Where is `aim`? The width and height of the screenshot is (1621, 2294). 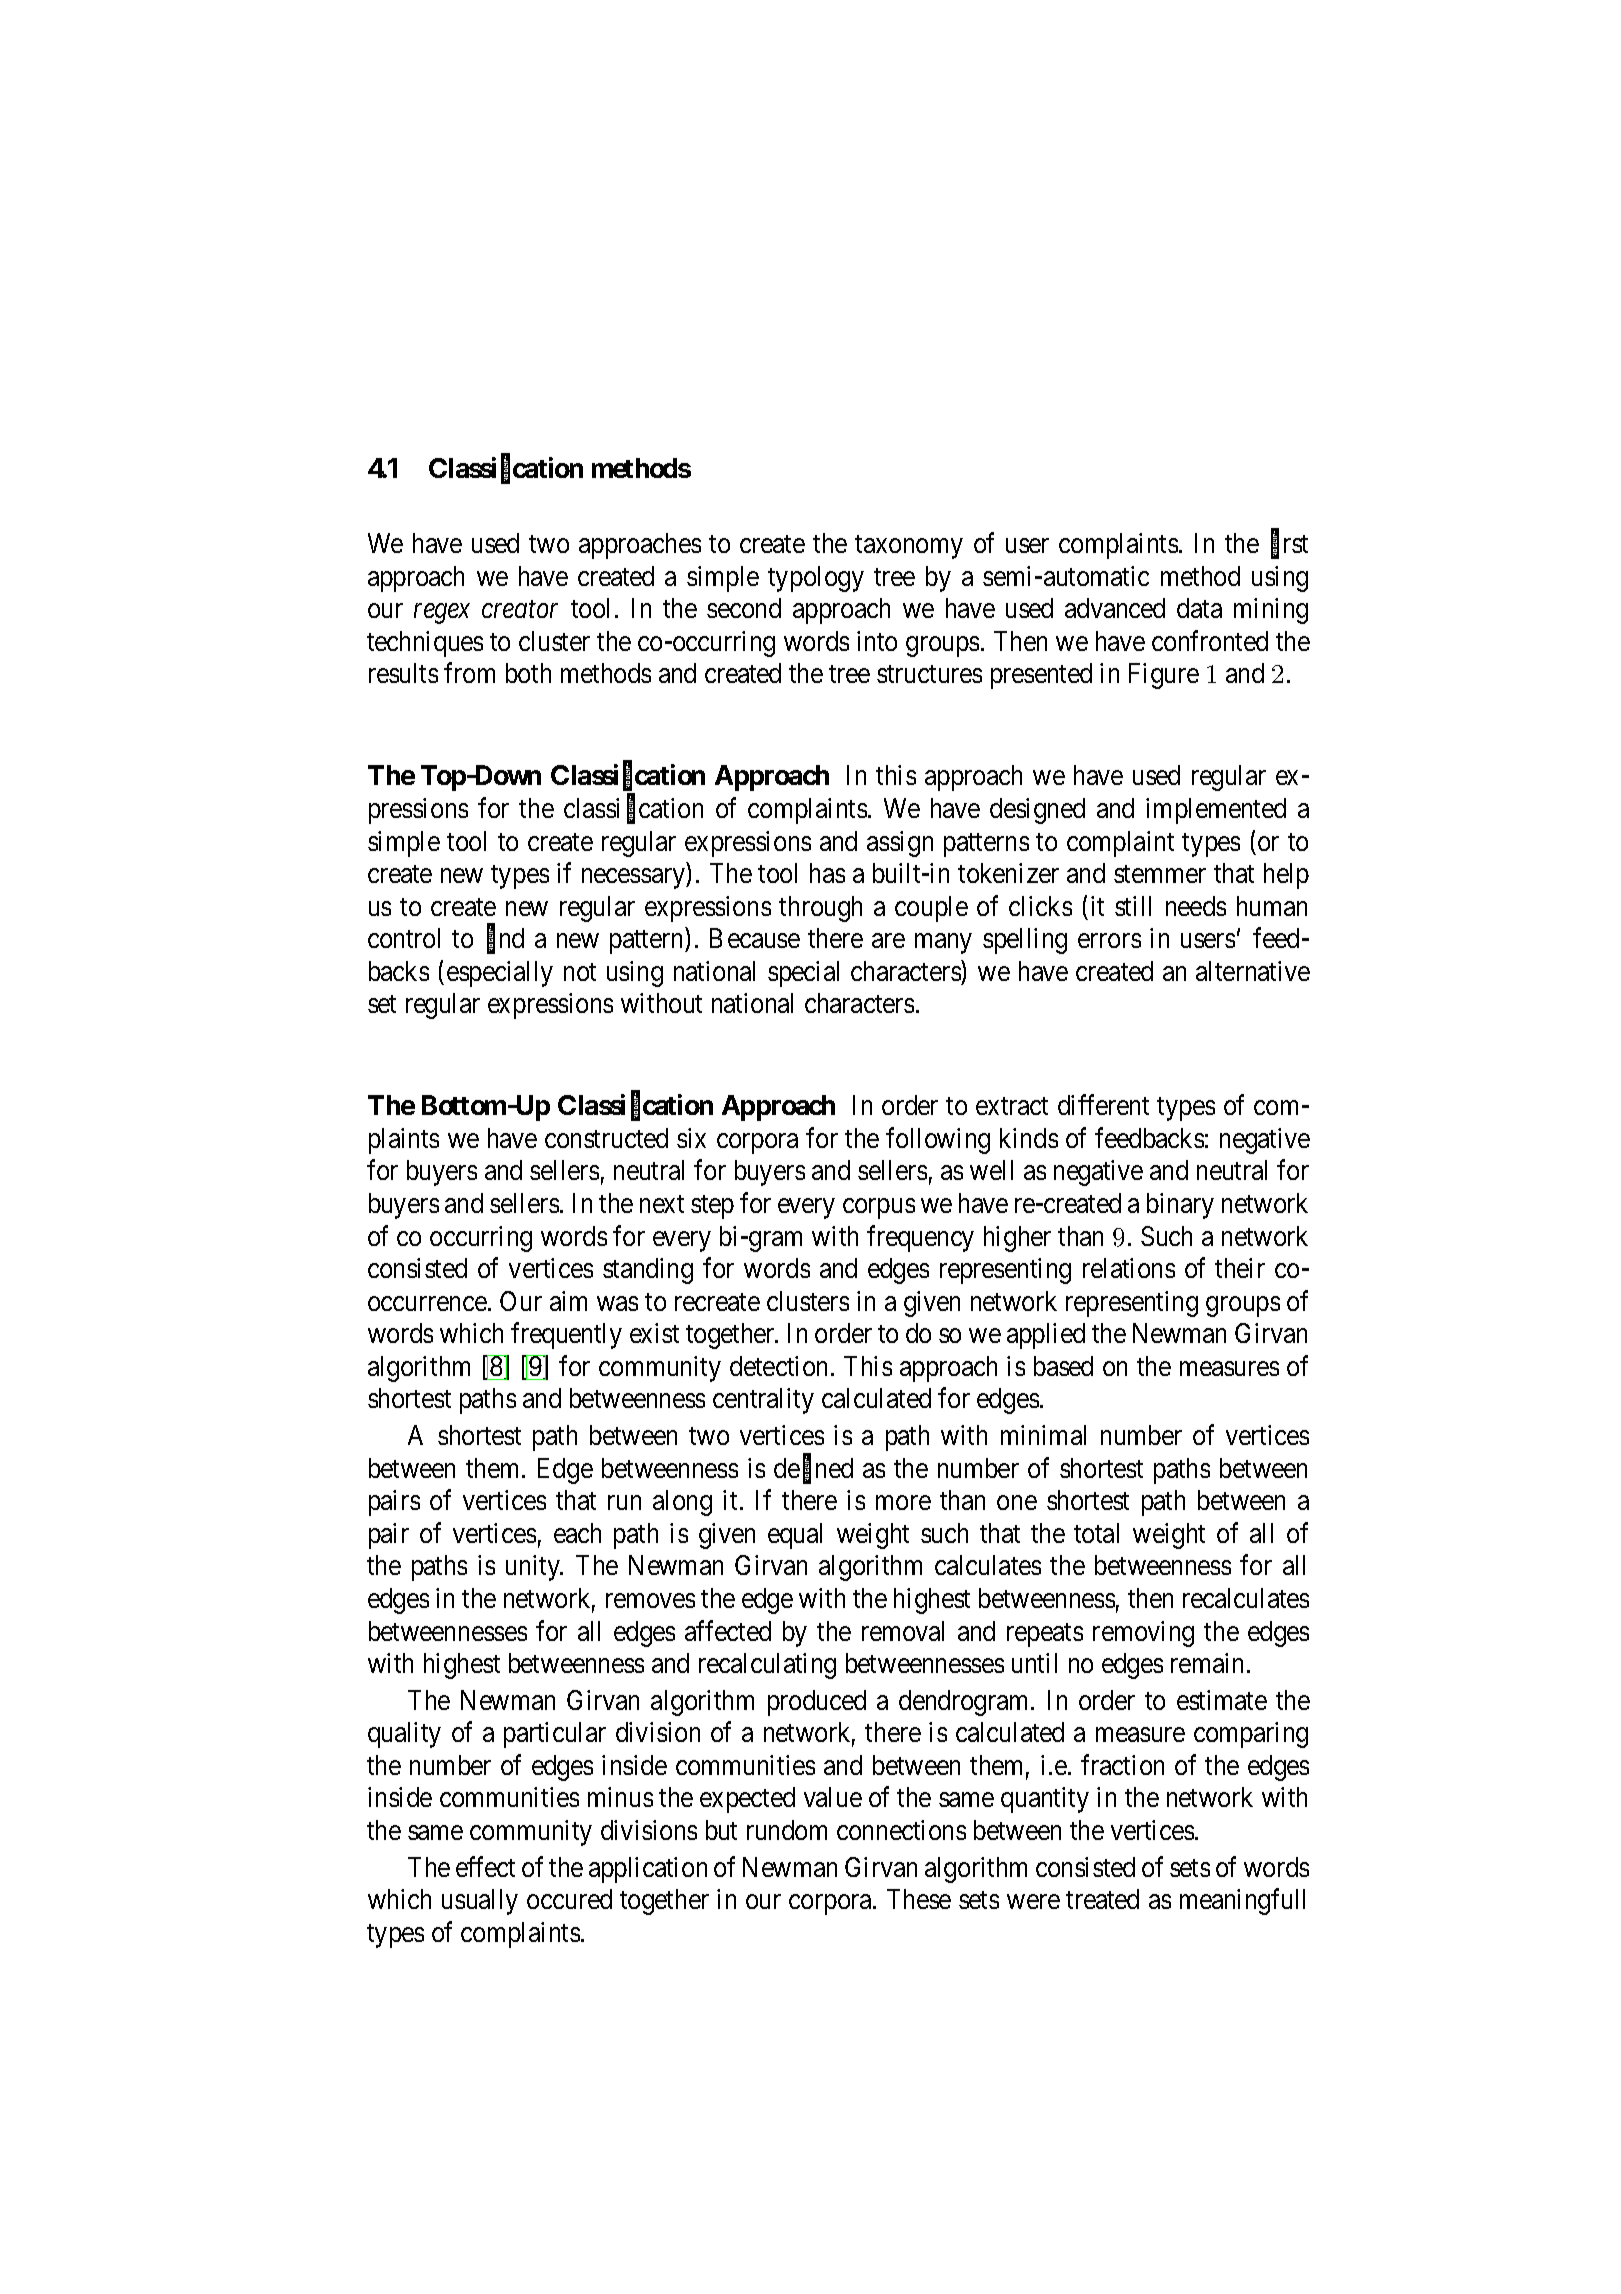
aim is located at coordinates (568, 1301).
